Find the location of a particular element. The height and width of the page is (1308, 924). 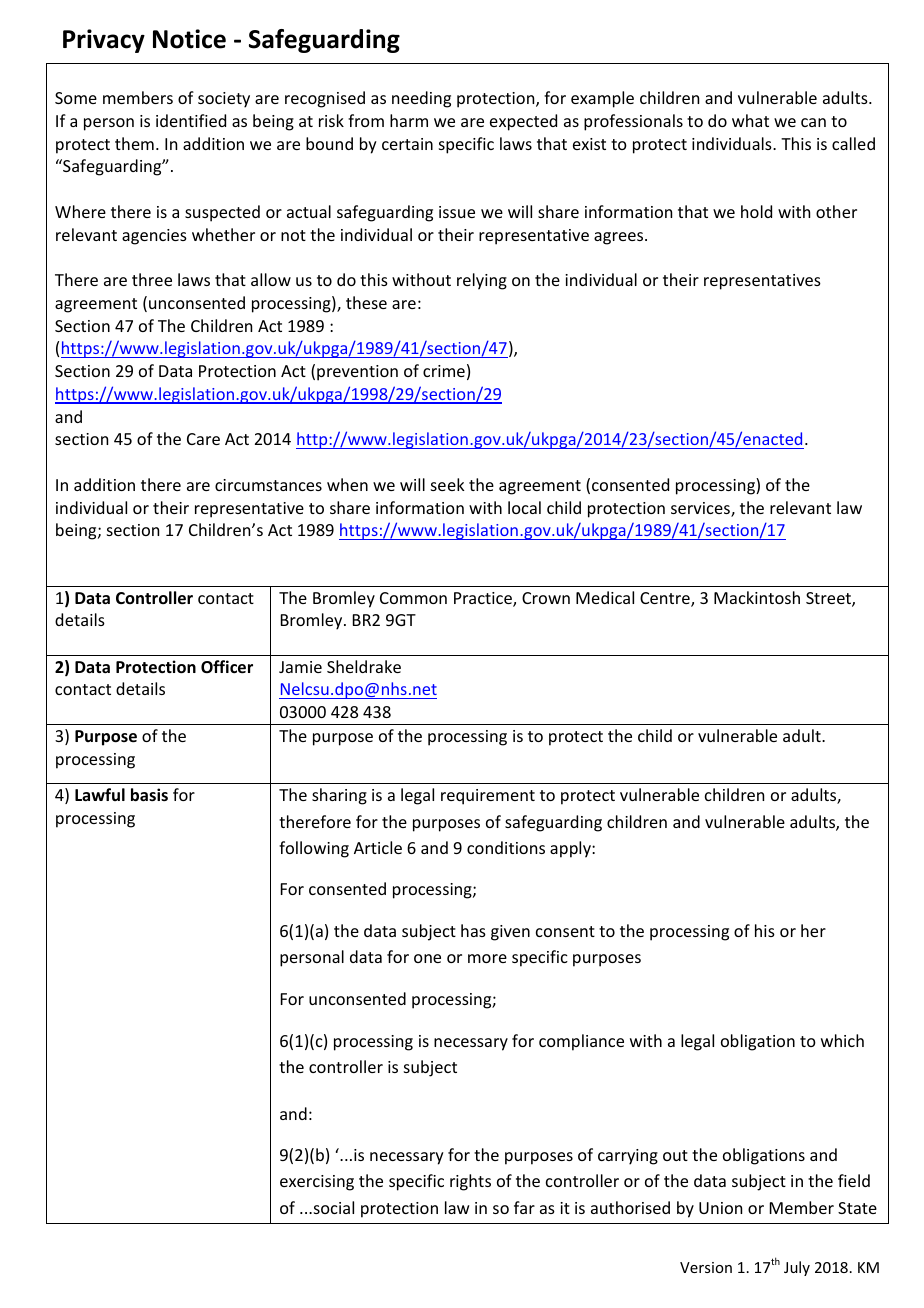

basis is located at coordinates (149, 795).
